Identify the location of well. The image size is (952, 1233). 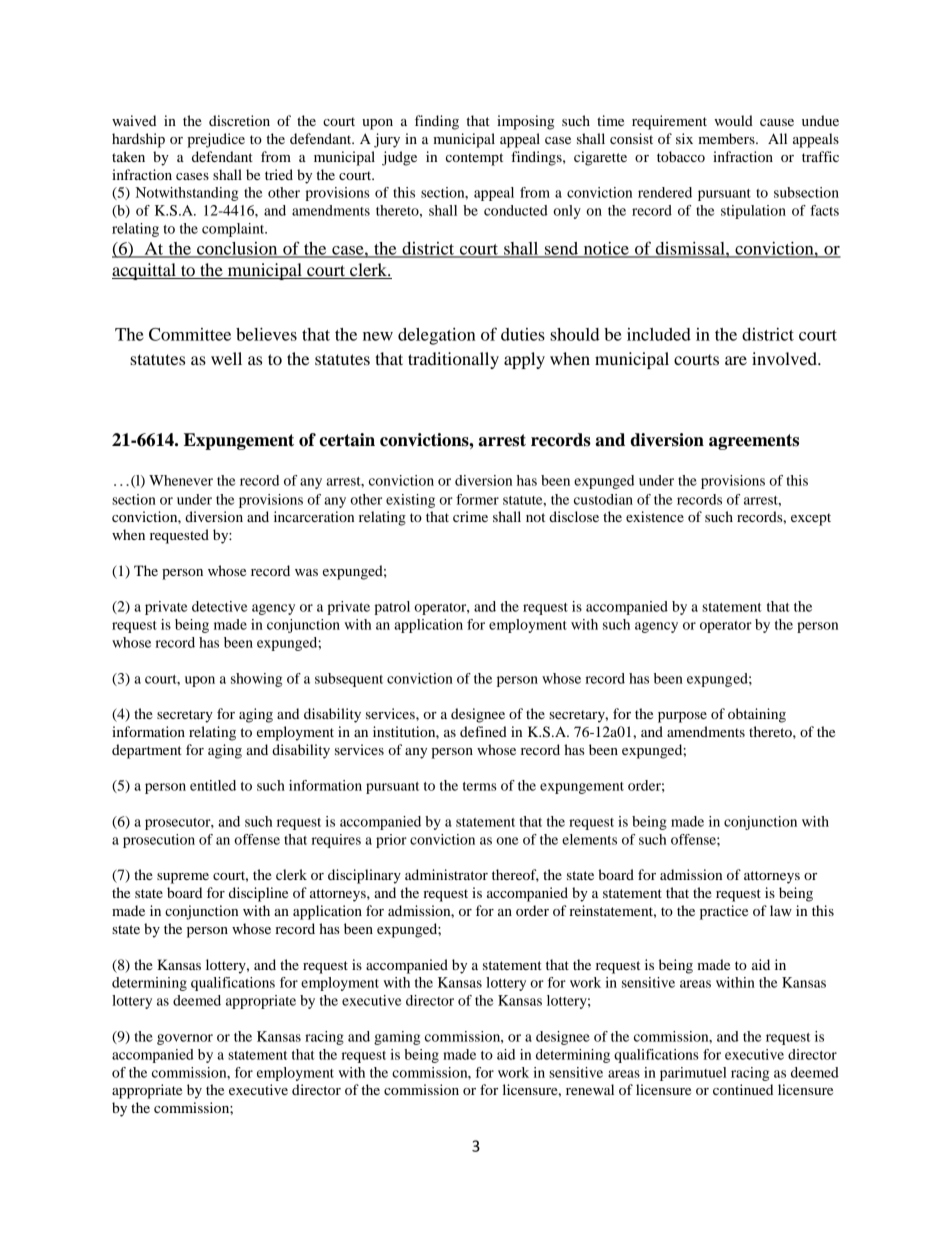
(226, 358).
